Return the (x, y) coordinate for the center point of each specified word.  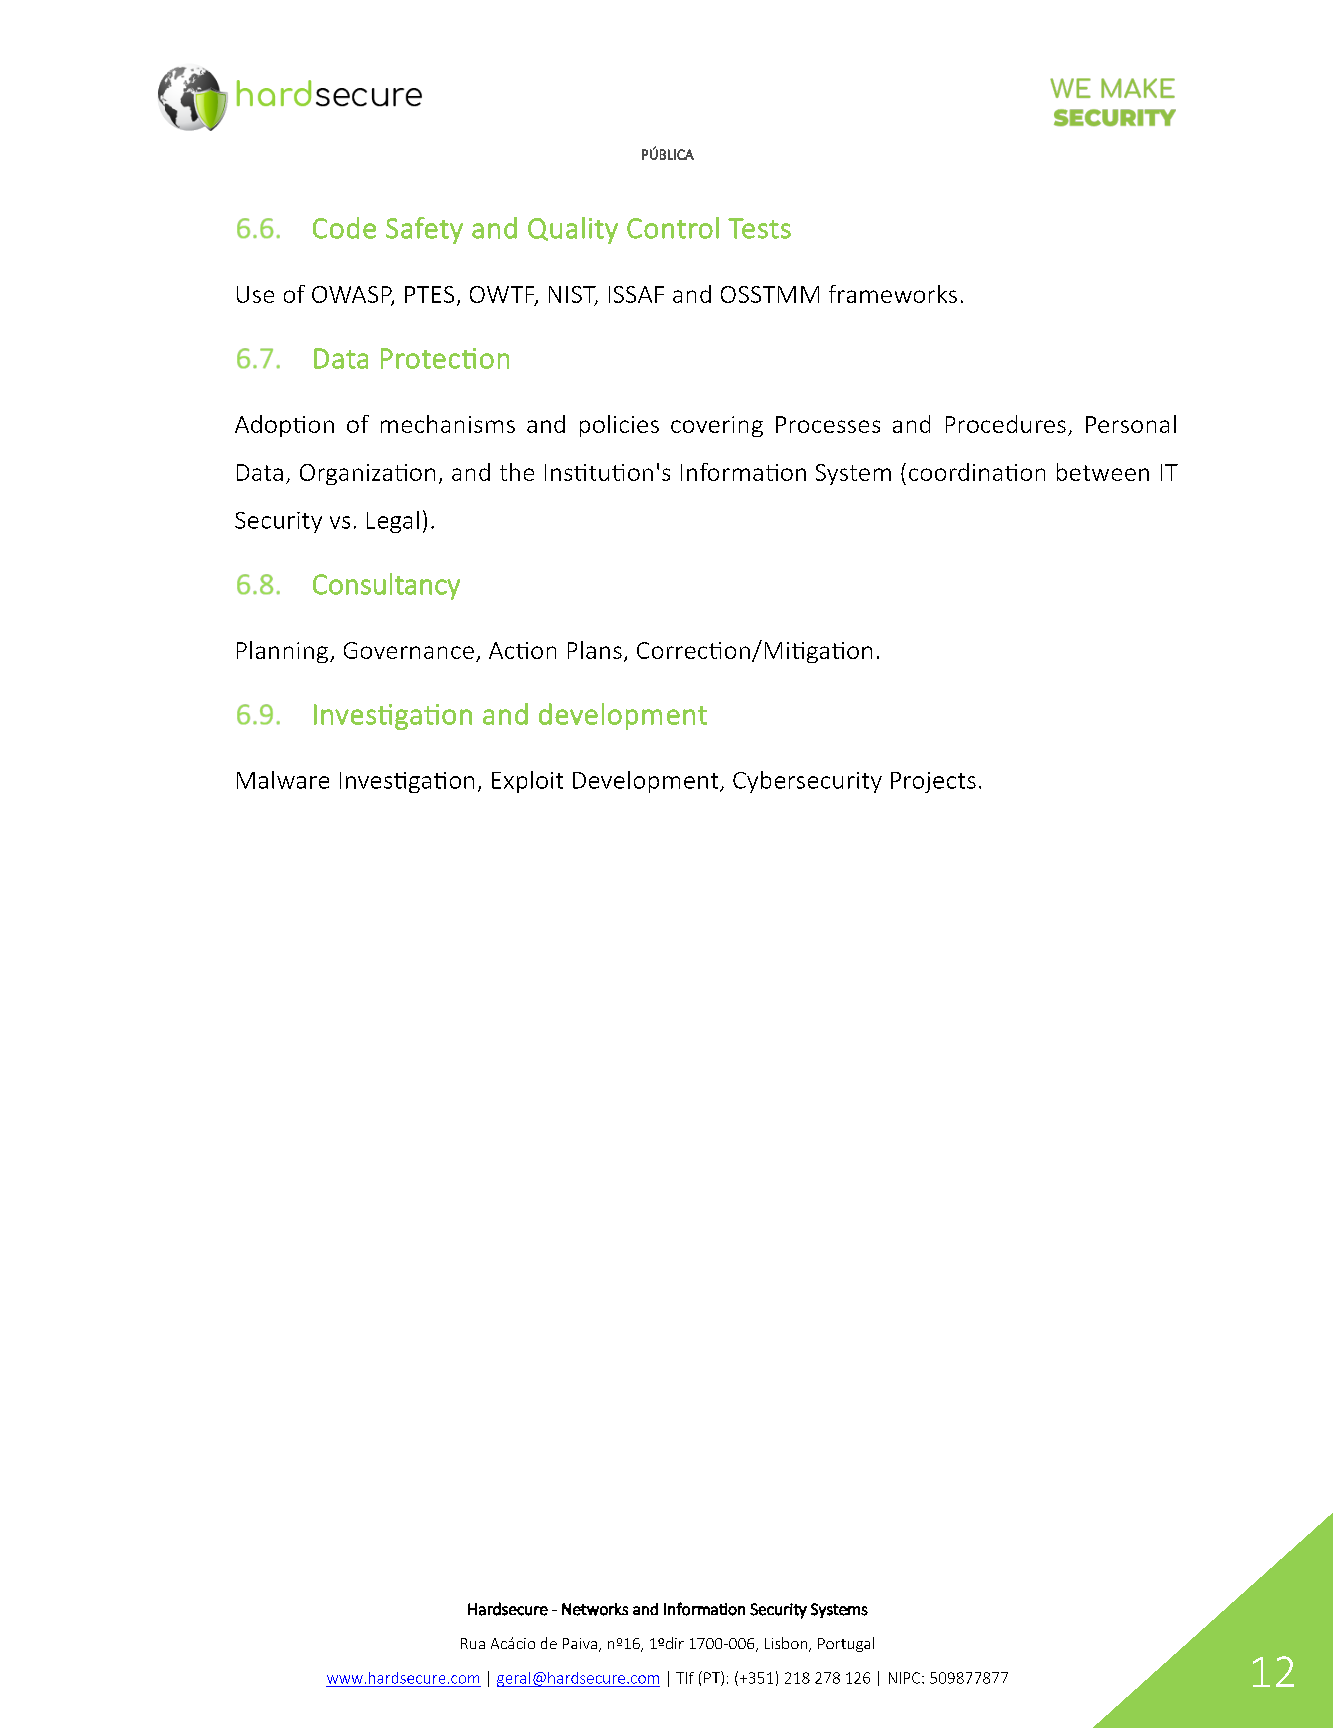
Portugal (846, 1644)
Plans (595, 650)
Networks (595, 1609)
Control (673, 228)
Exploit (527, 782)
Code (344, 228)
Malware (283, 780)
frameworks (893, 294)
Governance (409, 650)
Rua (473, 1643)
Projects (933, 782)
